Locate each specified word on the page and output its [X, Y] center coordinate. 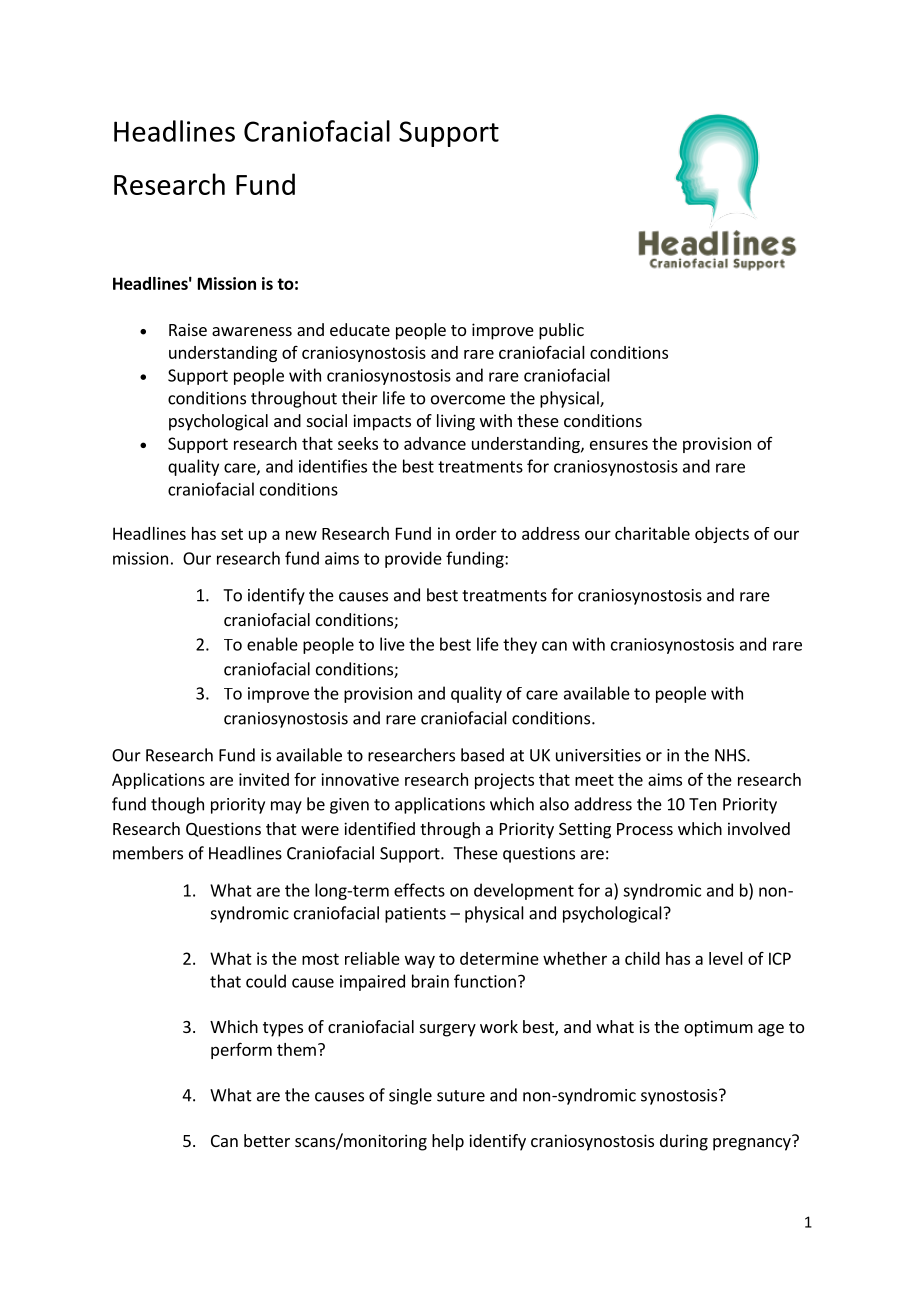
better [267, 1140]
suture [461, 1096]
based [482, 755]
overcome [468, 400]
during [684, 1142]
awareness [252, 331]
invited [264, 779]
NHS [731, 755]
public [561, 331]
